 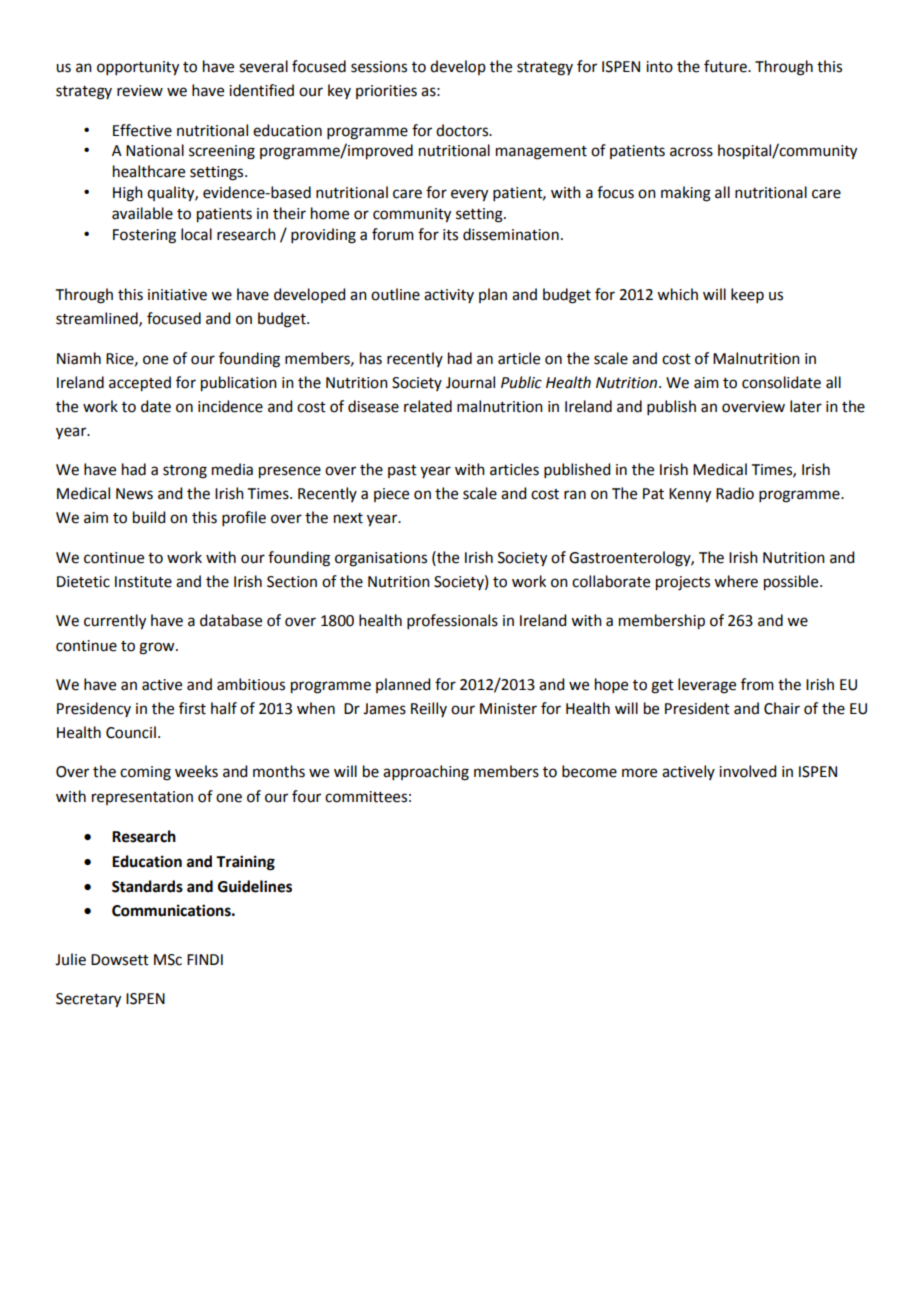 What do you see at coordinates (386, 92) in the screenshot?
I see `priorities` at bounding box center [386, 92].
